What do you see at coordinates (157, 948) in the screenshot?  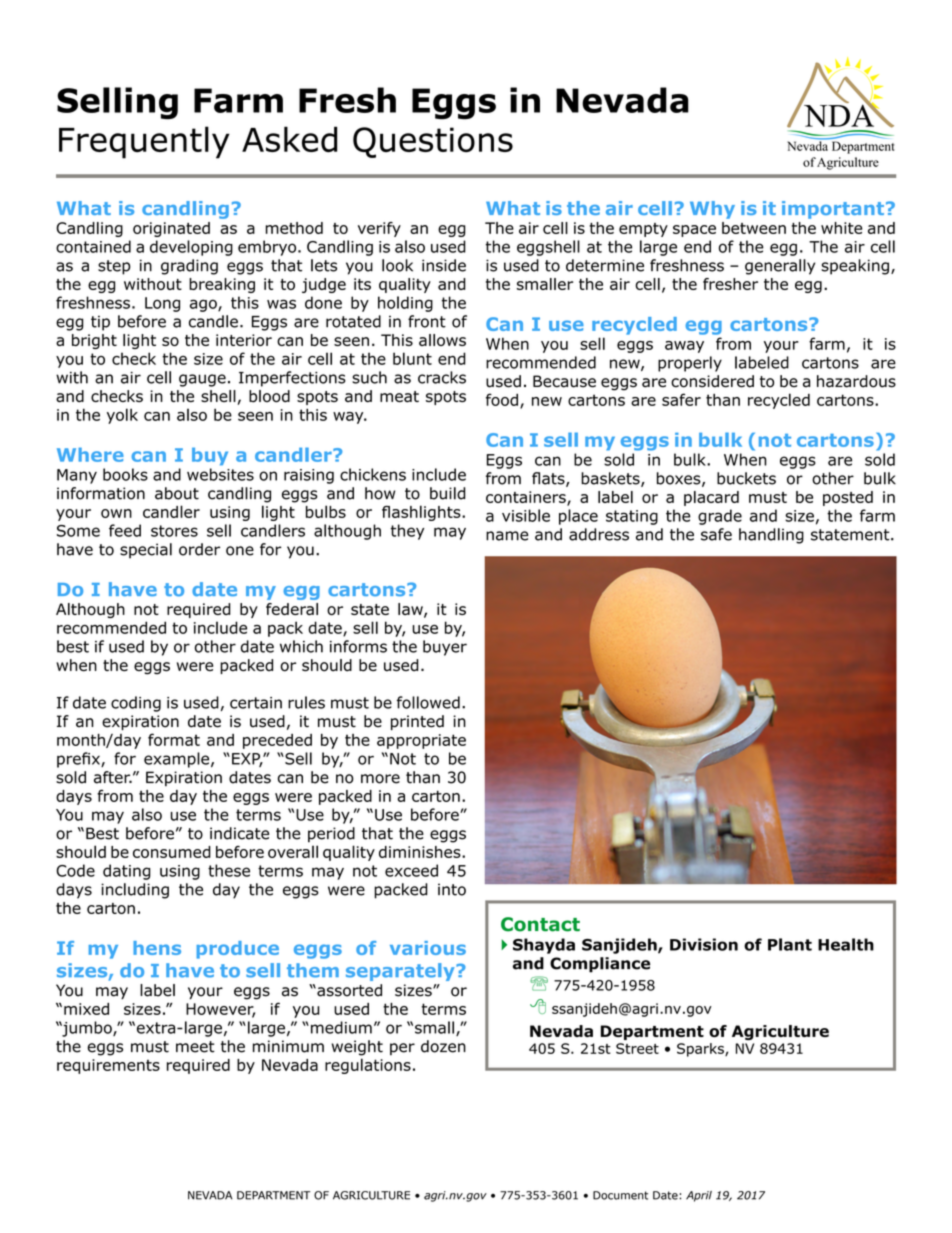 I see `hens` at bounding box center [157, 948].
